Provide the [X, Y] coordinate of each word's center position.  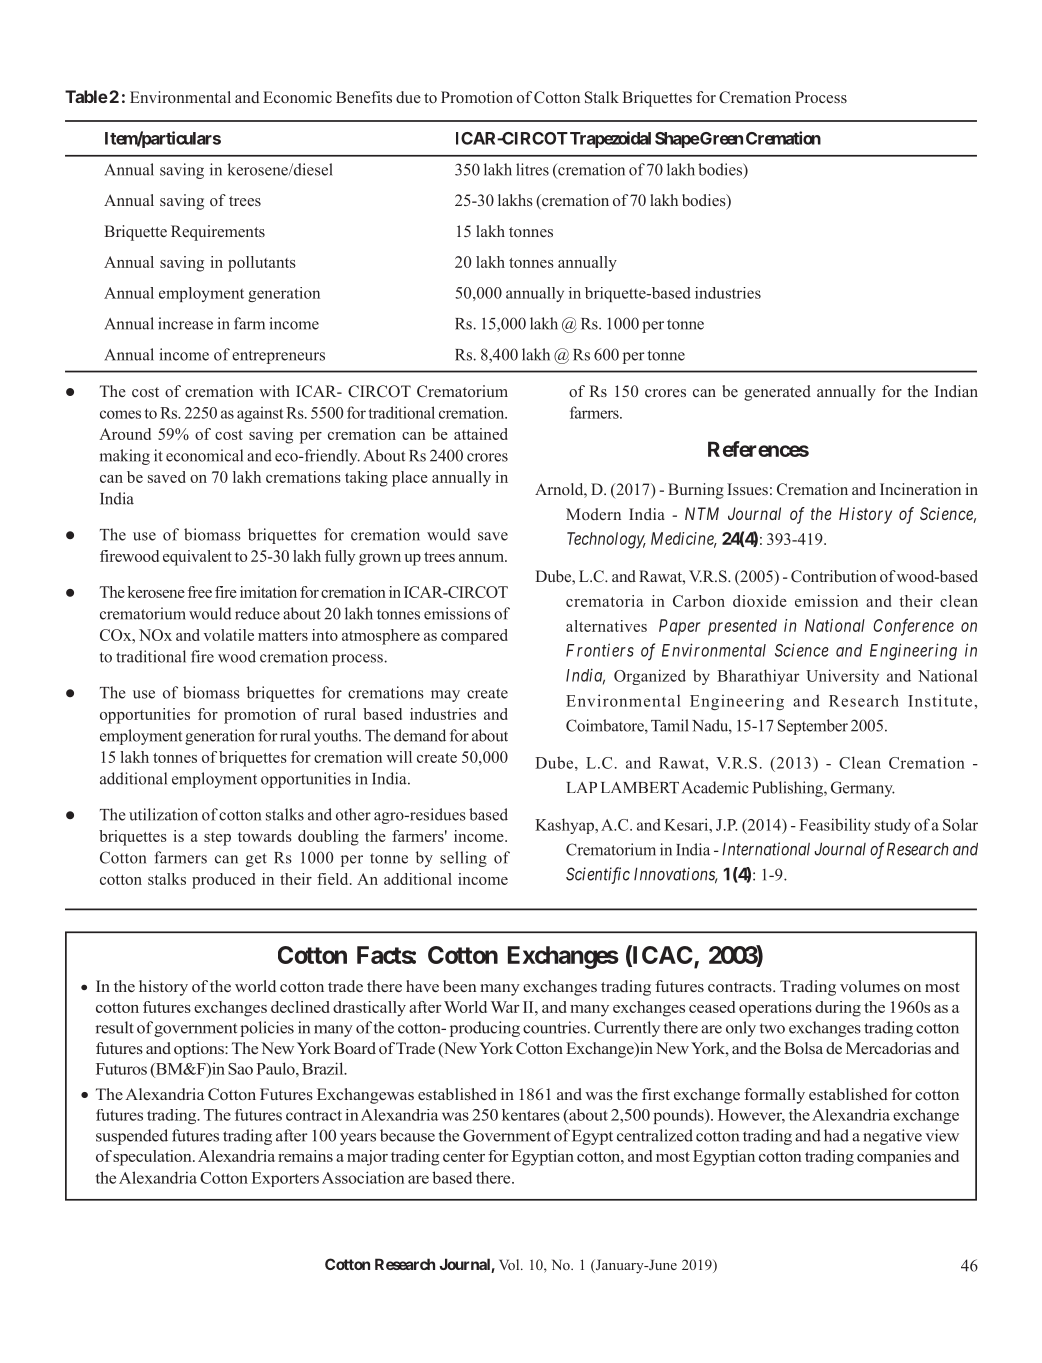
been [460, 986]
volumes [870, 986]
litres [532, 169]
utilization [163, 814]
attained [481, 434]
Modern [593, 514]
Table [86, 96]
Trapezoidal [610, 139]
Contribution [834, 576]
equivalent [197, 558]
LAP [582, 787]
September [813, 727]
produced [223, 881]
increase [185, 323]
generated [777, 393]
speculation [153, 1158]
